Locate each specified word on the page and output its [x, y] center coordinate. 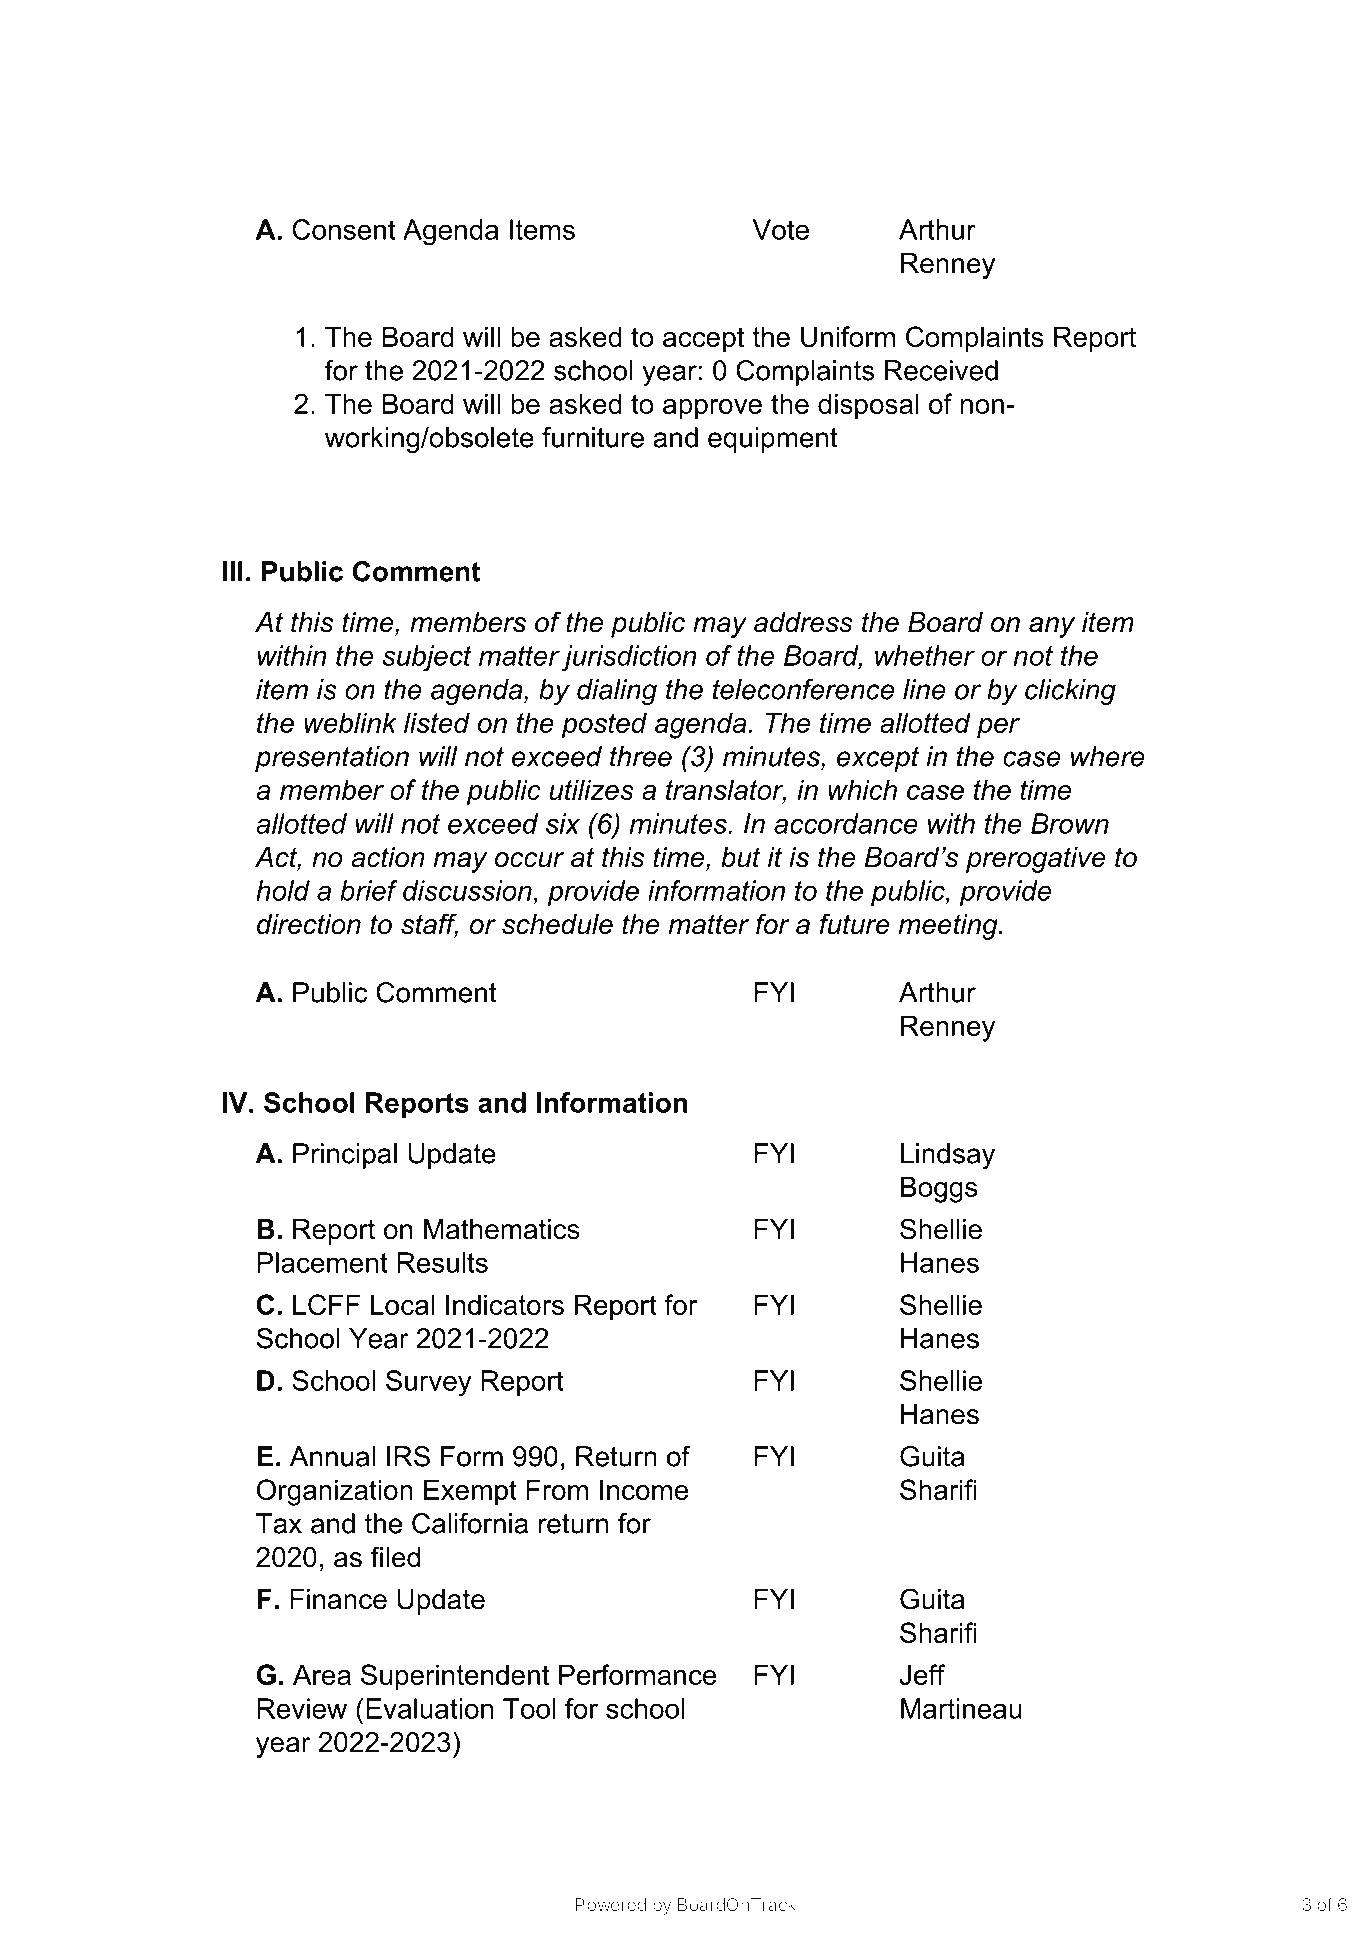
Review [302, 1708]
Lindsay [948, 1156]
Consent [343, 229]
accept [703, 340]
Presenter [964, 196]
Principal [345, 1156]
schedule [557, 924]
